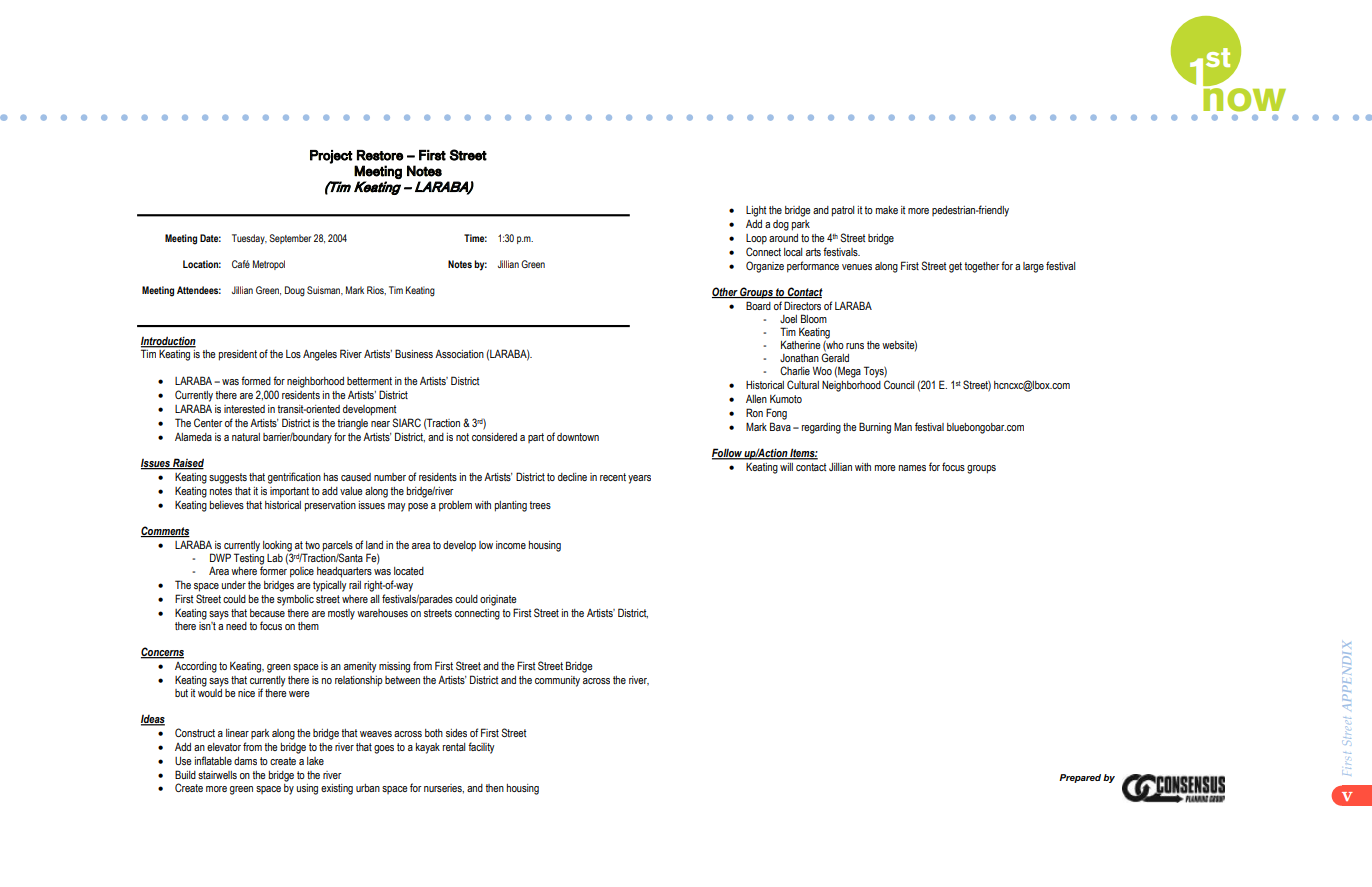 This screenshot has width=1372, height=887. Describe the element at coordinates (294, 478) in the screenshot. I see `gentrification` at that location.
